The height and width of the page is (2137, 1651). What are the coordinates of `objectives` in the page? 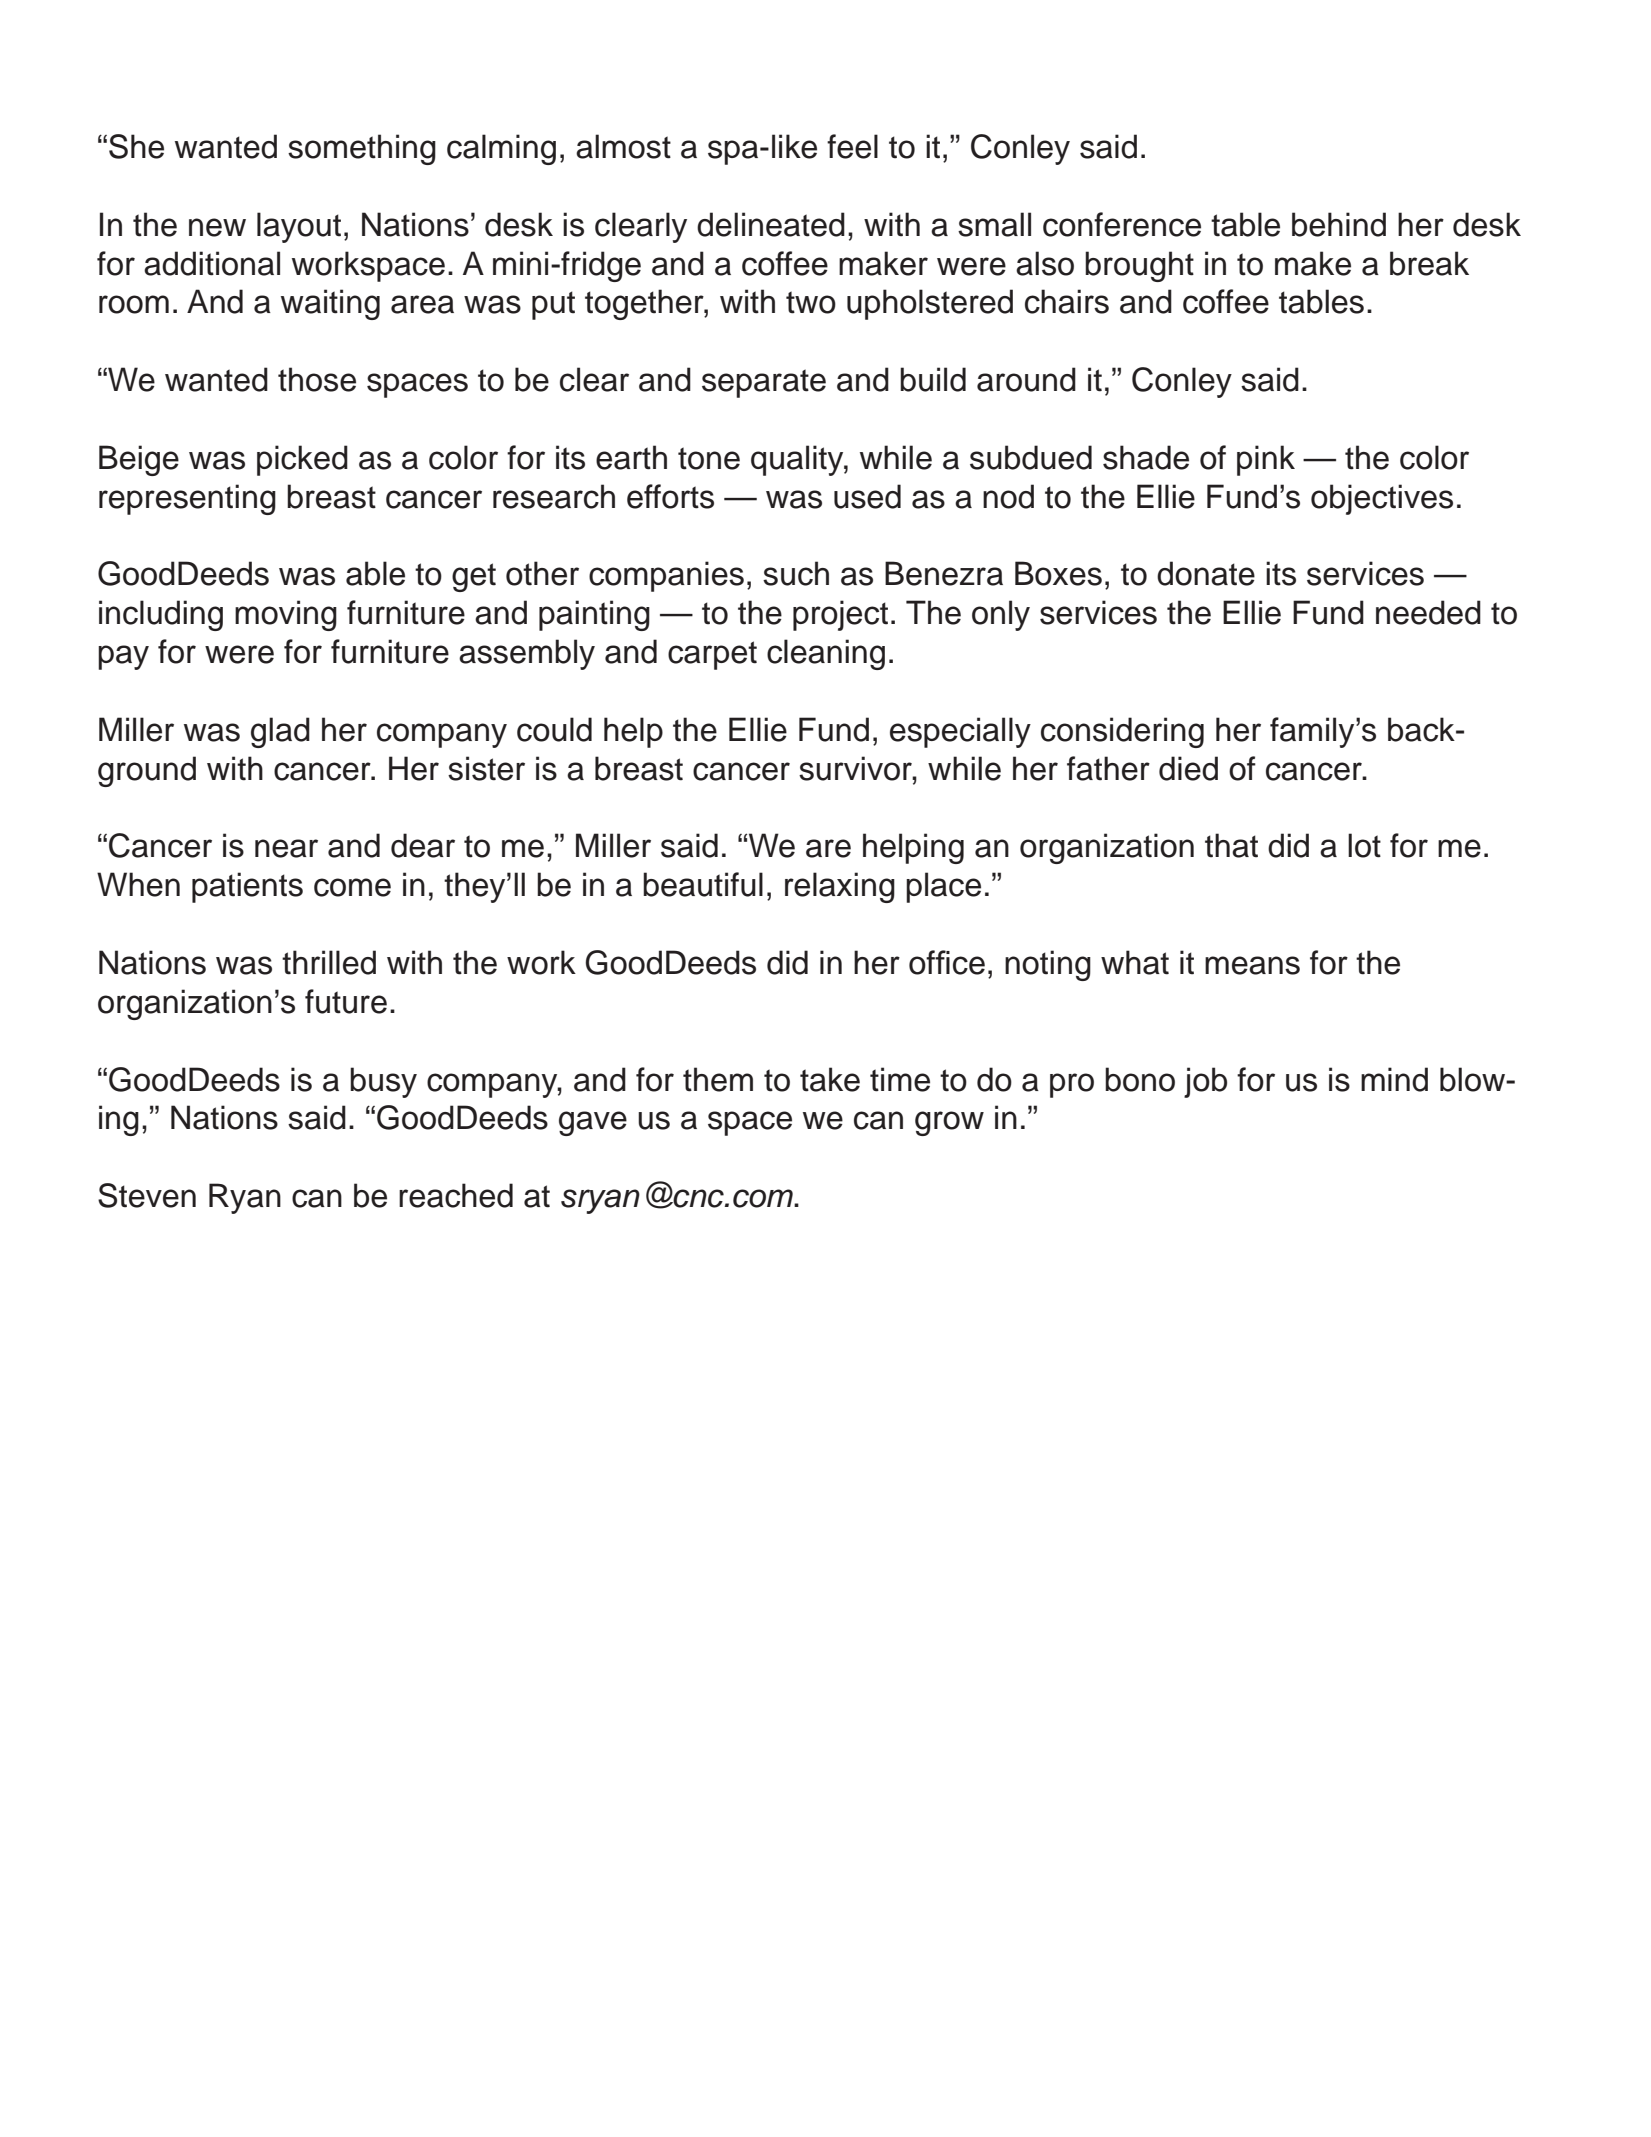 It's located at (1382, 499).
